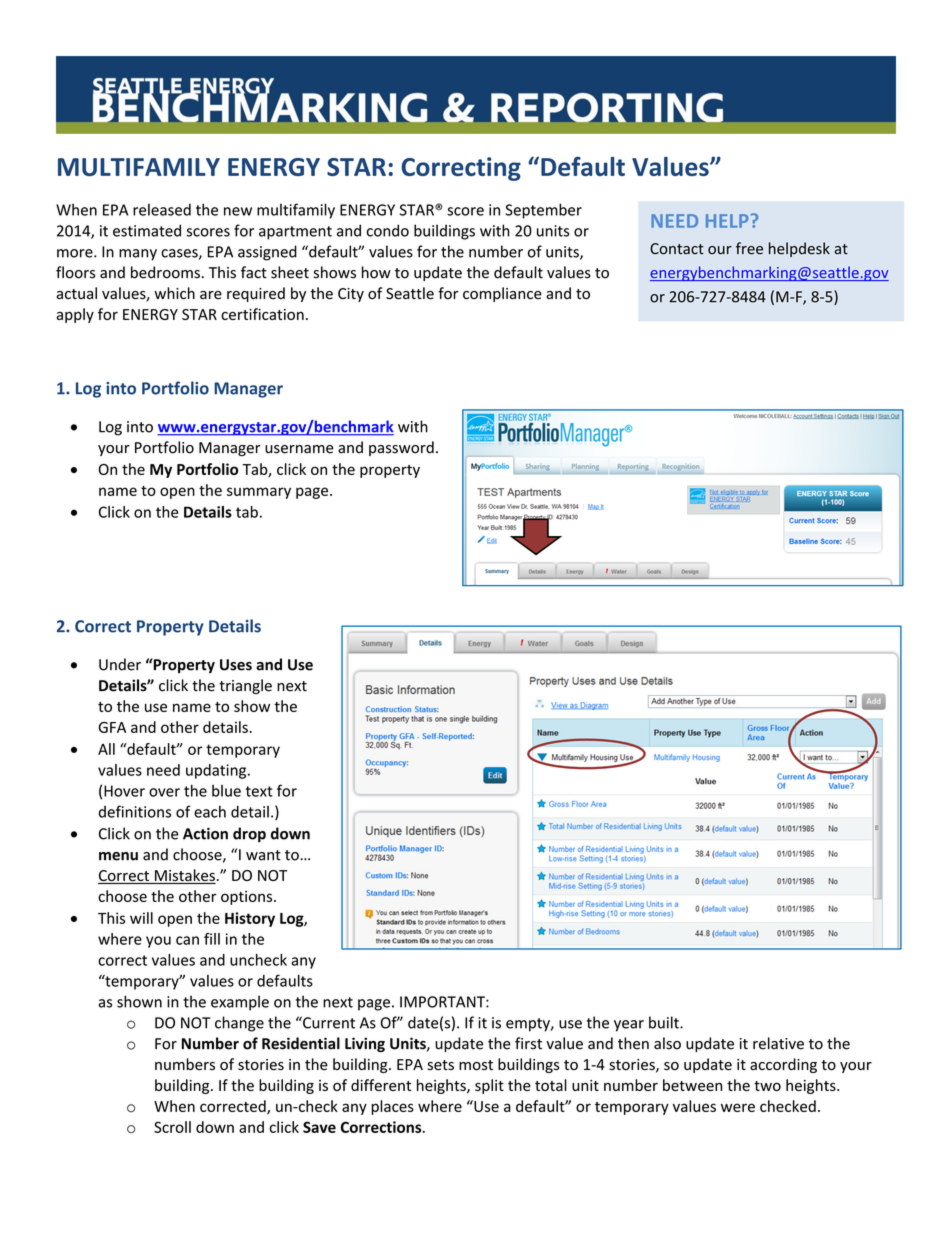 The height and width of the page is (1233, 952). Describe the element at coordinates (401, 448) in the page. I see `password` at that location.
